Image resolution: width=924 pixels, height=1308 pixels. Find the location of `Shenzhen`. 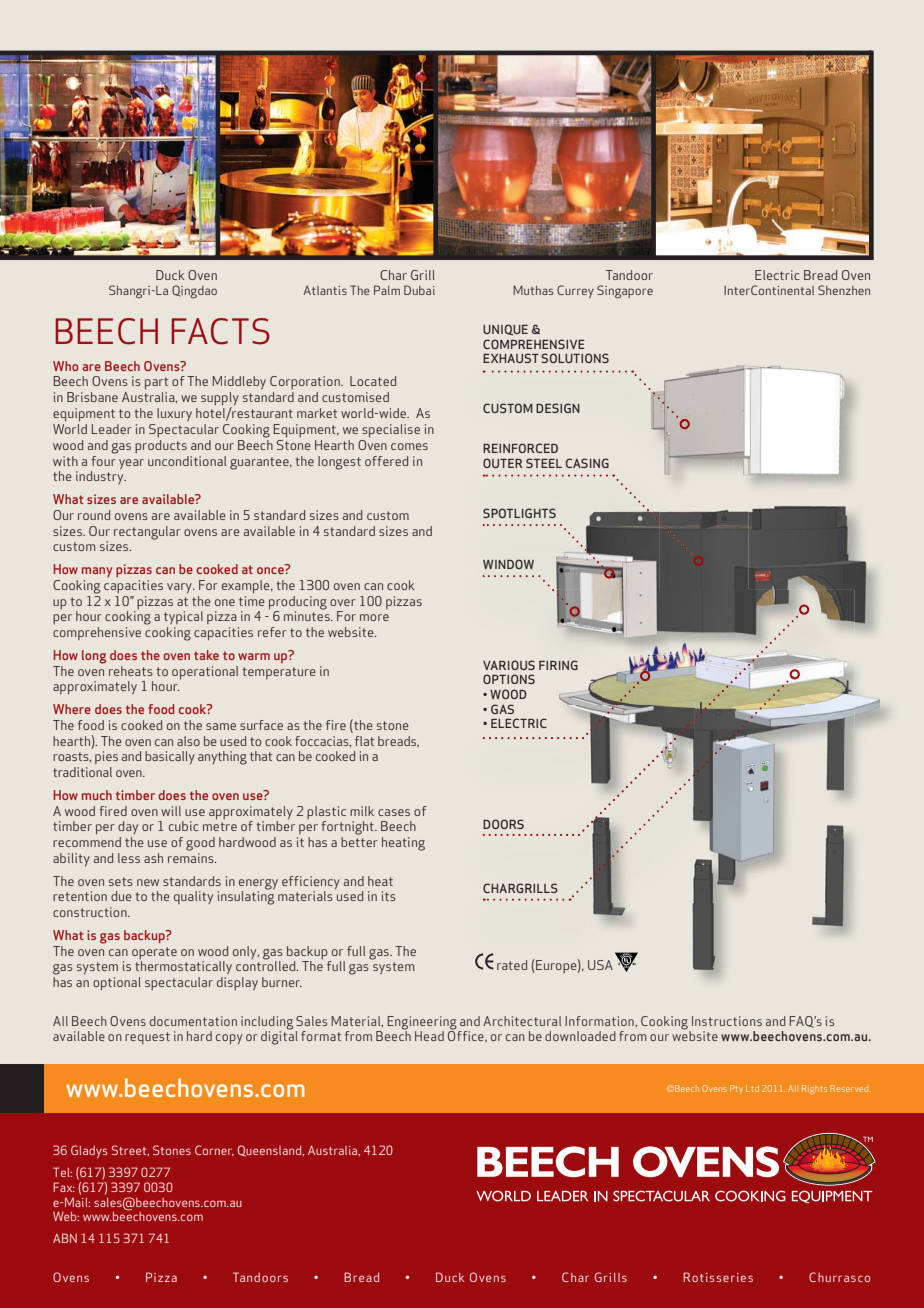

Shenzhen is located at coordinates (844, 290).
